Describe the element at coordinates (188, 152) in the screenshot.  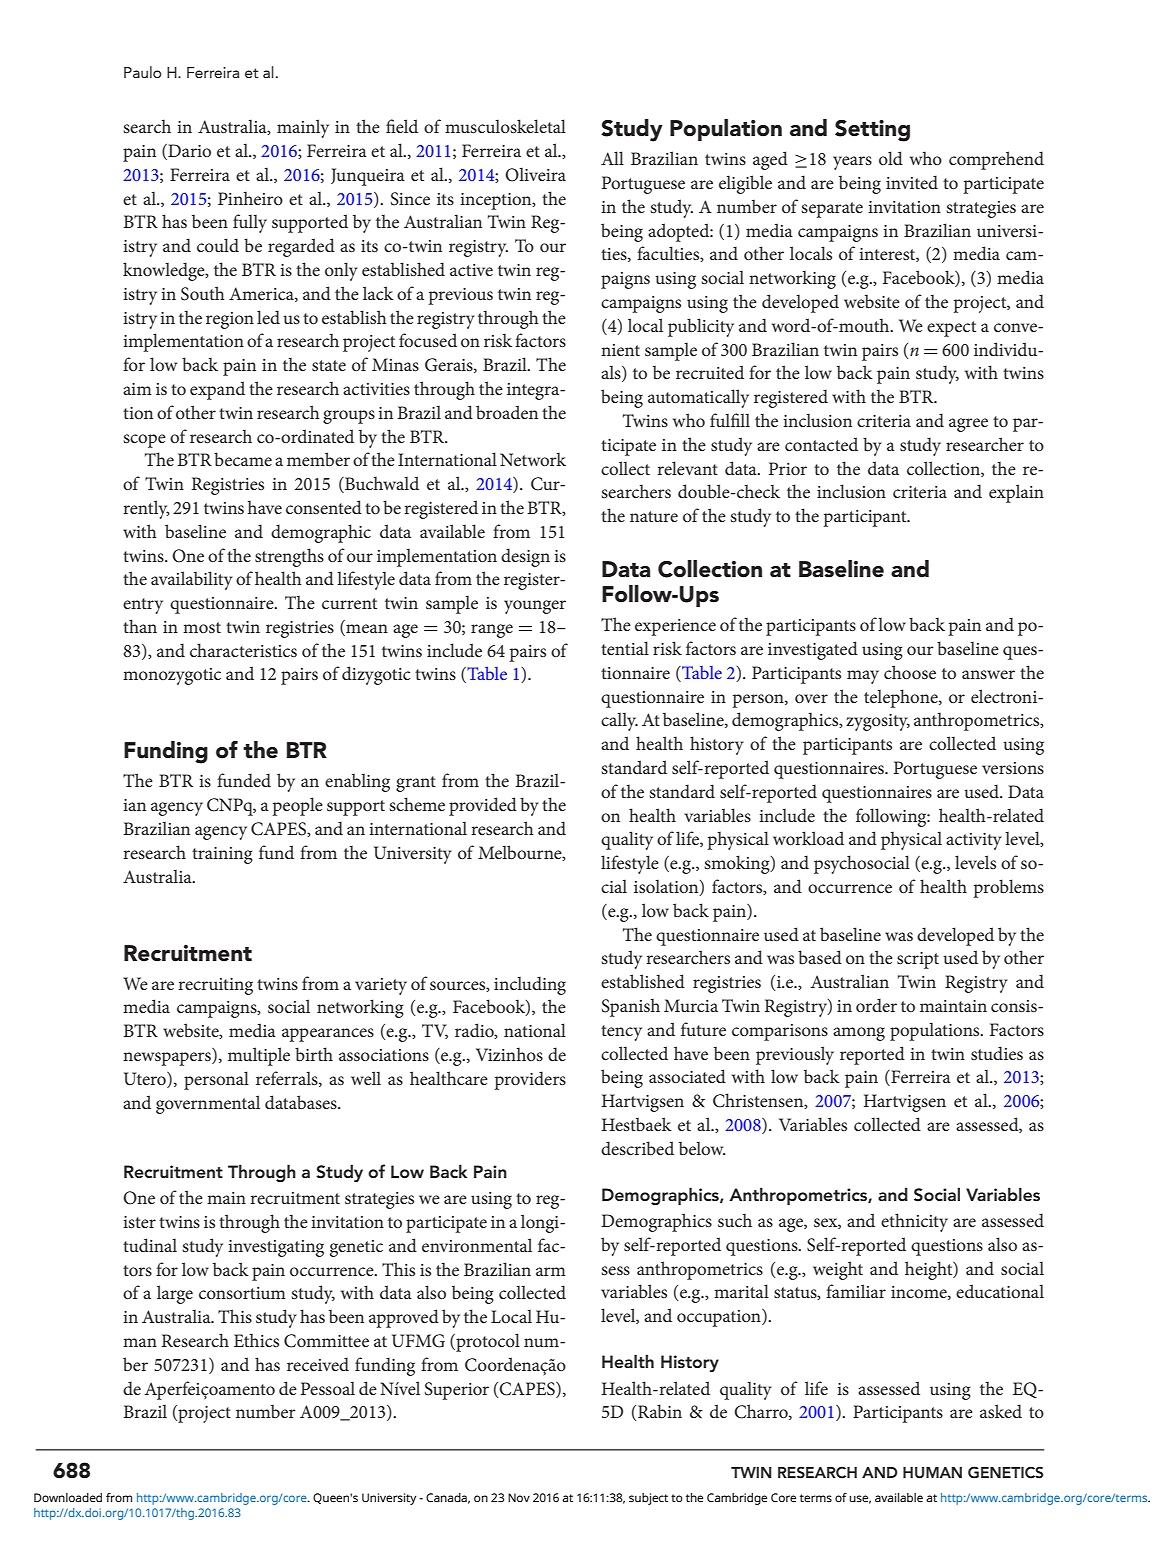
I see `Dario` at that location.
